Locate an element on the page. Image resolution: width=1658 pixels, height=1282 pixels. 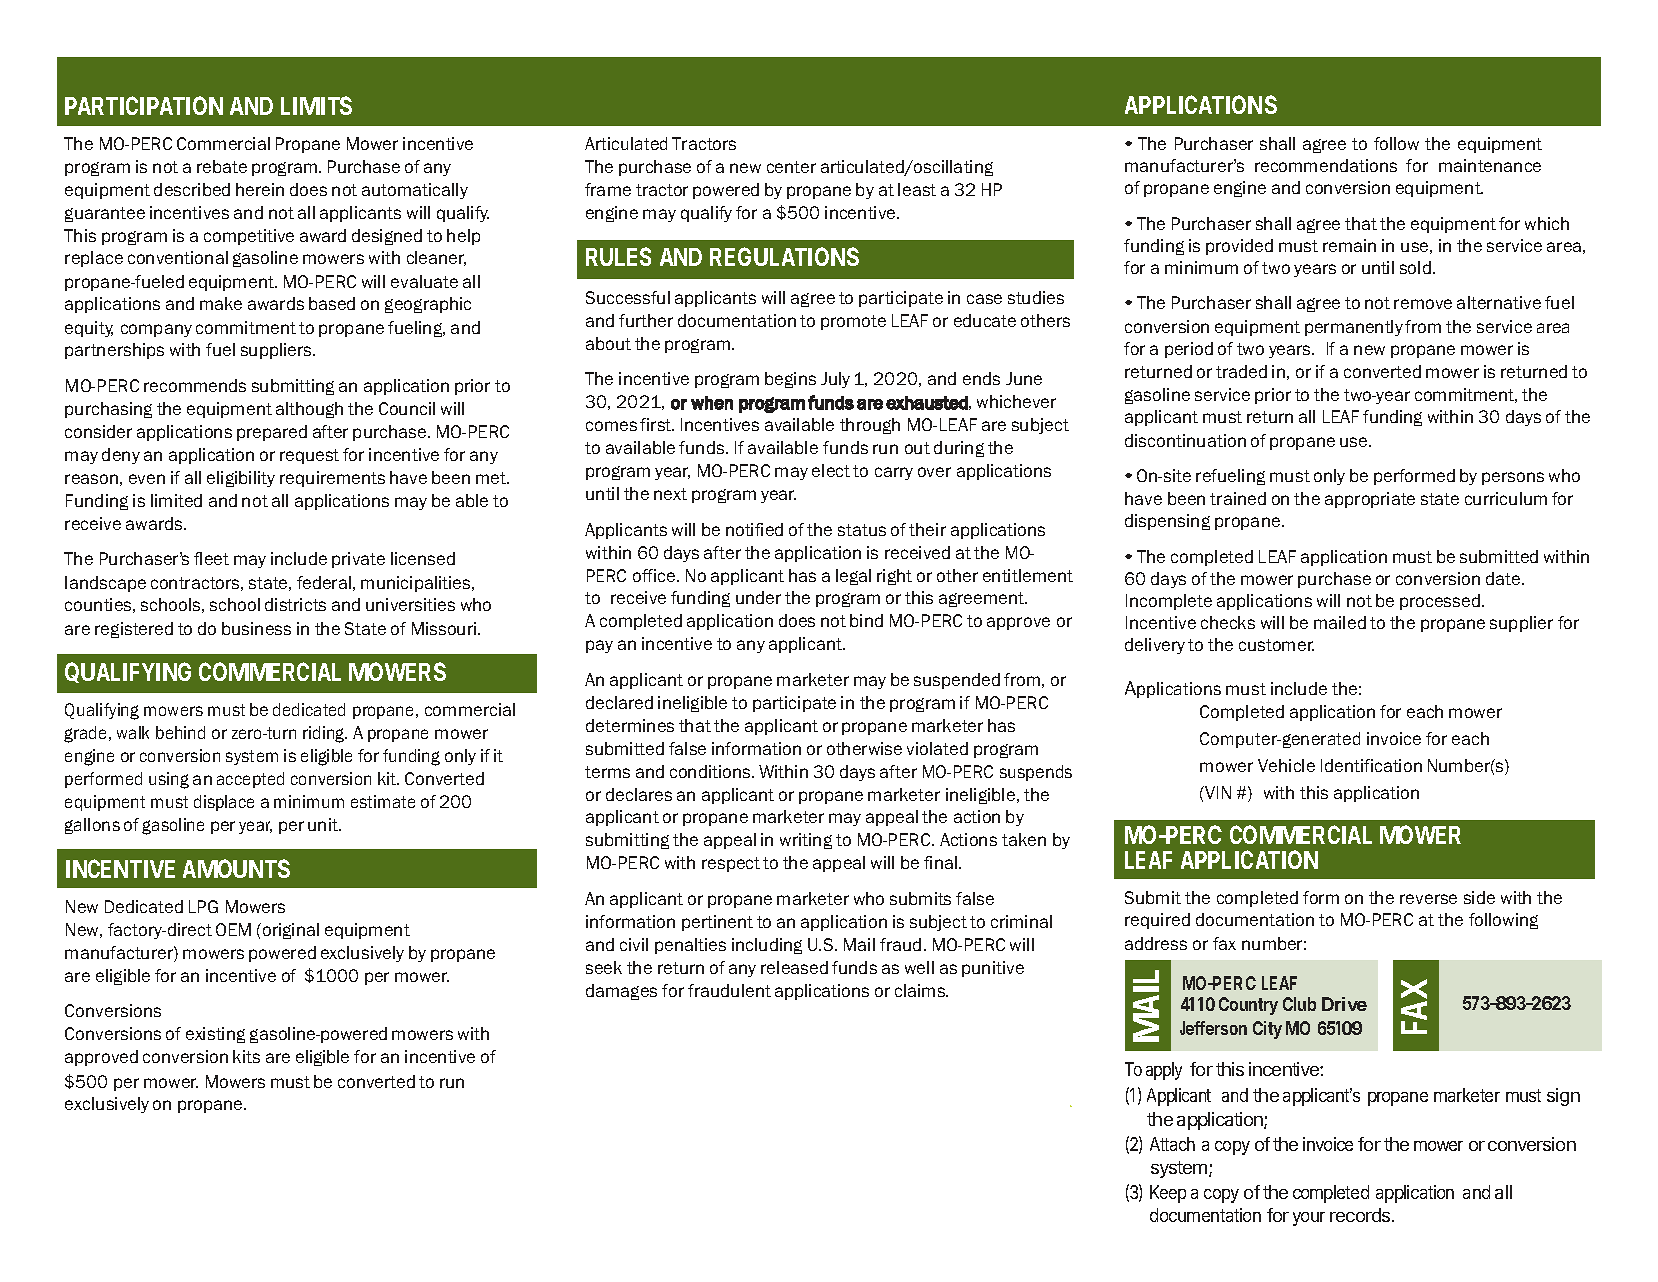
center is located at coordinates (791, 167).
